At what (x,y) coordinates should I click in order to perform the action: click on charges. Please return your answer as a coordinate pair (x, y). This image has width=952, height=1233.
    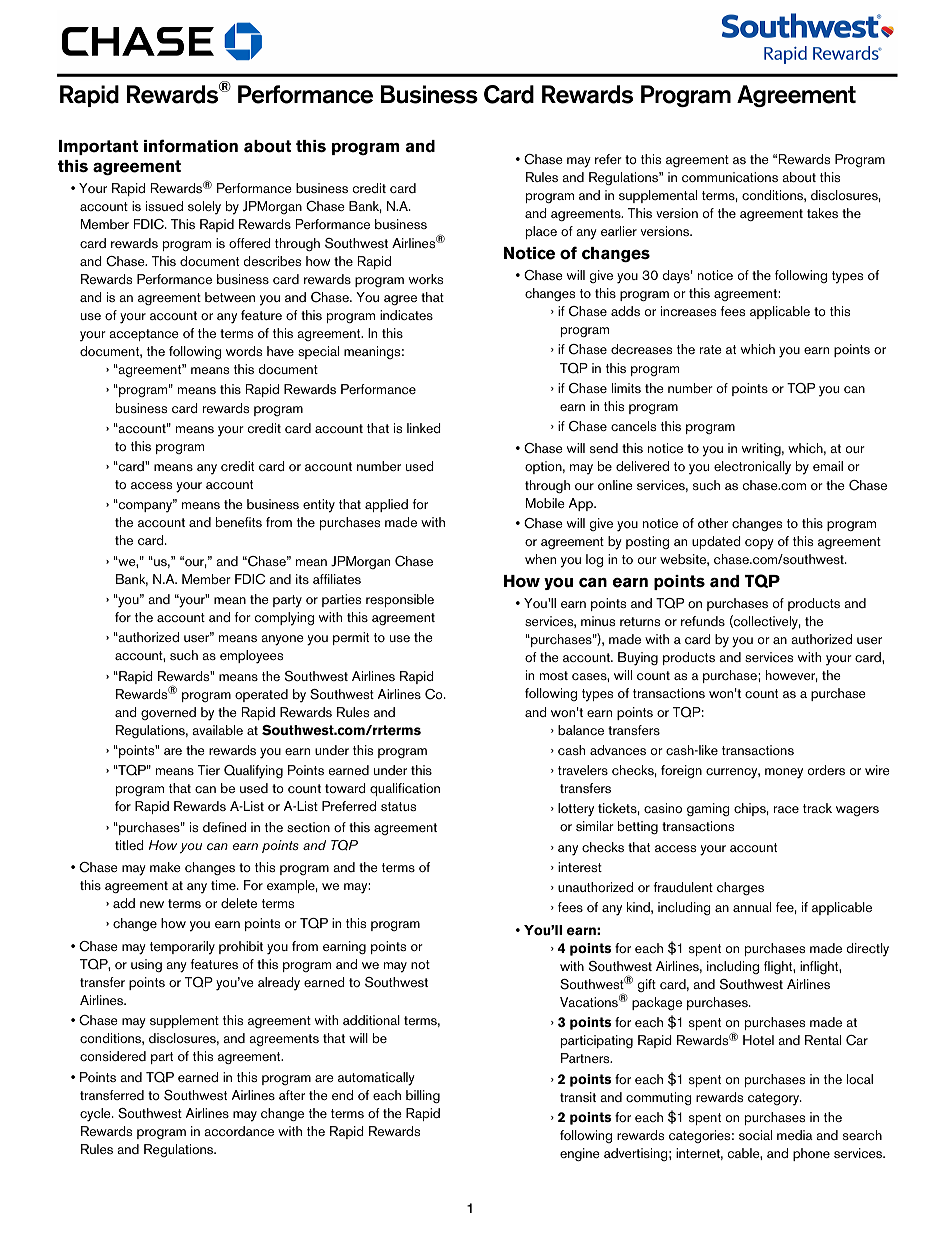
    Looking at the image, I should click on (740, 888).
